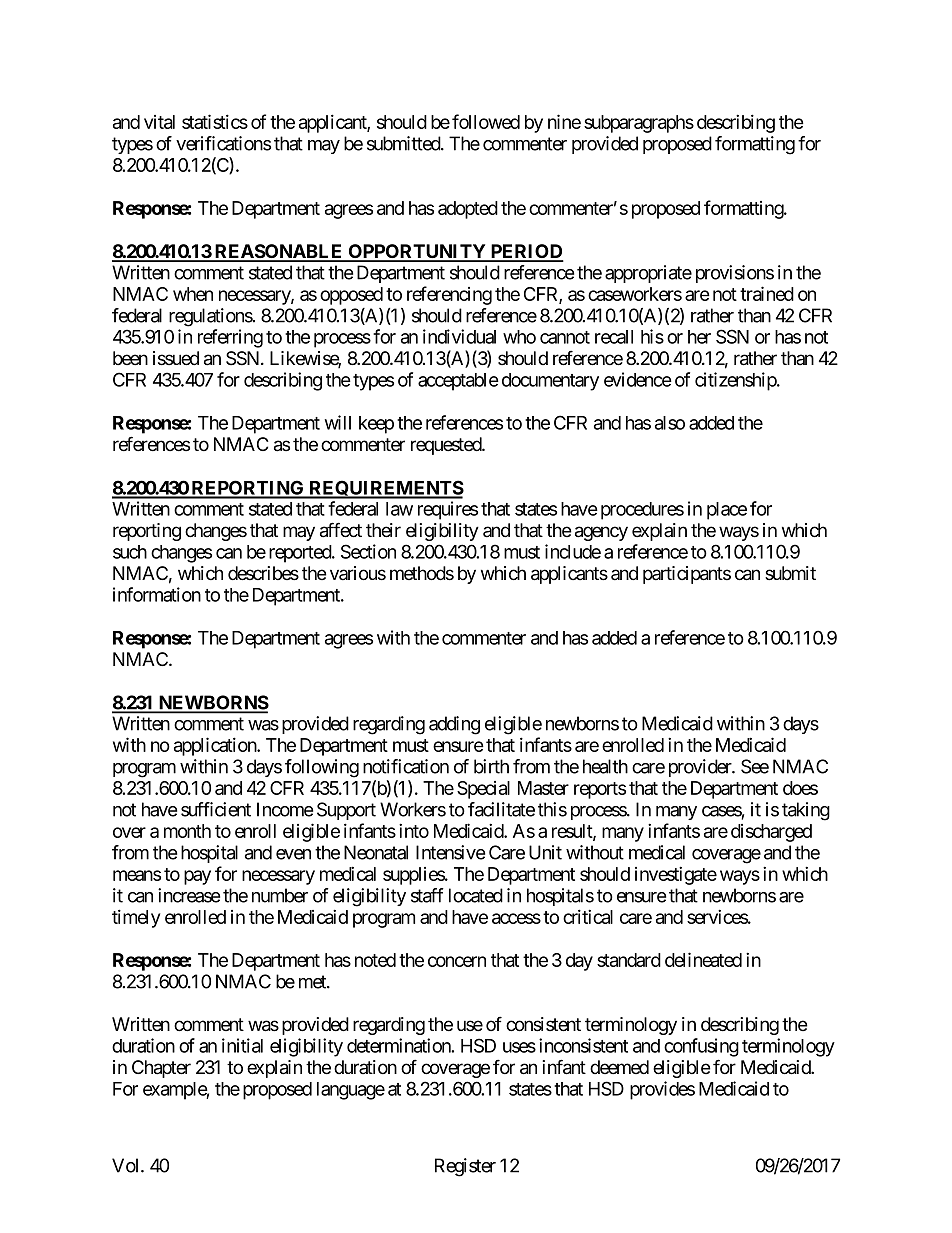  Describe the element at coordinates (701, 1047) in the image. I see `confusing` at that location.
